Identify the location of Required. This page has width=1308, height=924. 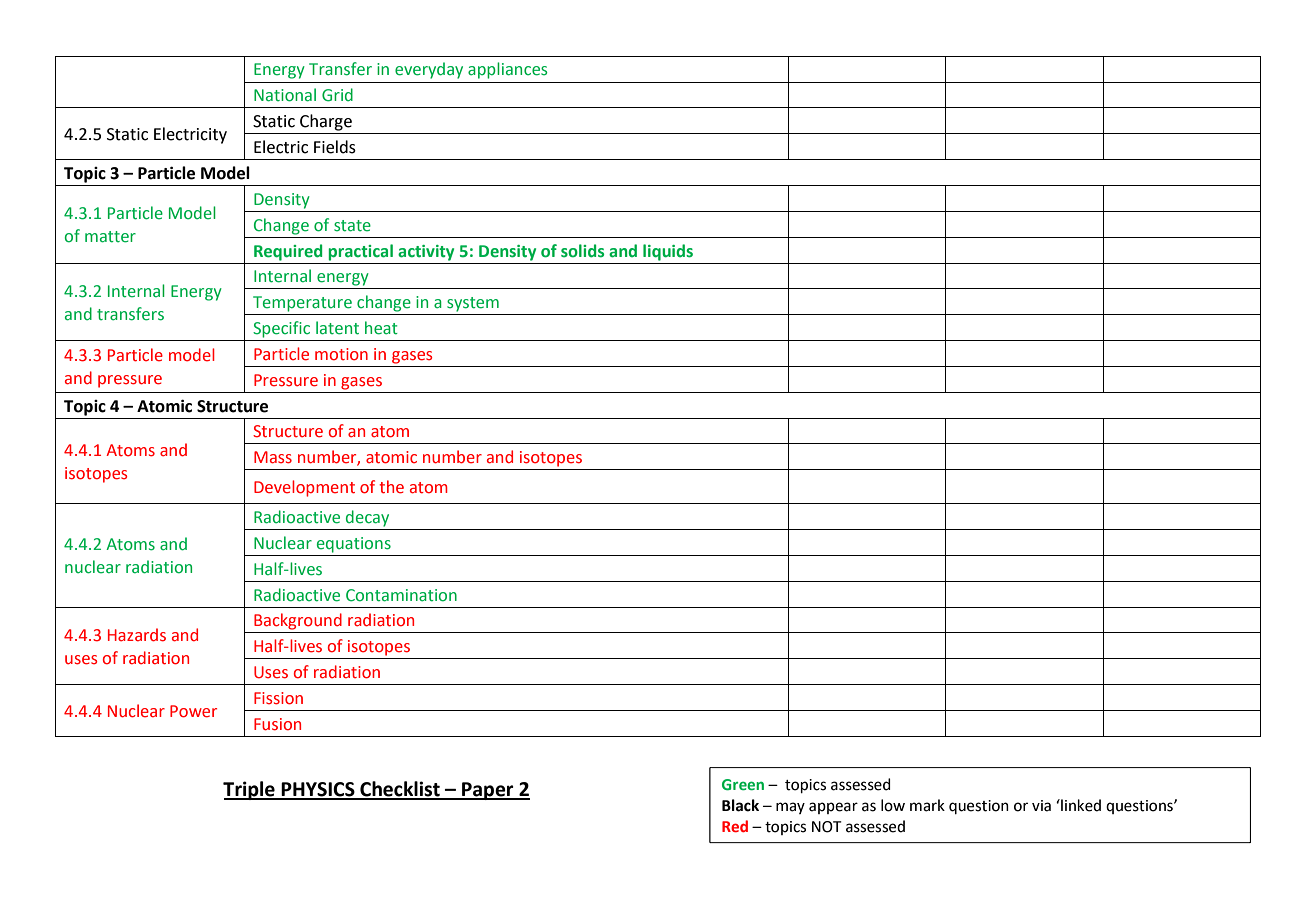
(288, 252).
